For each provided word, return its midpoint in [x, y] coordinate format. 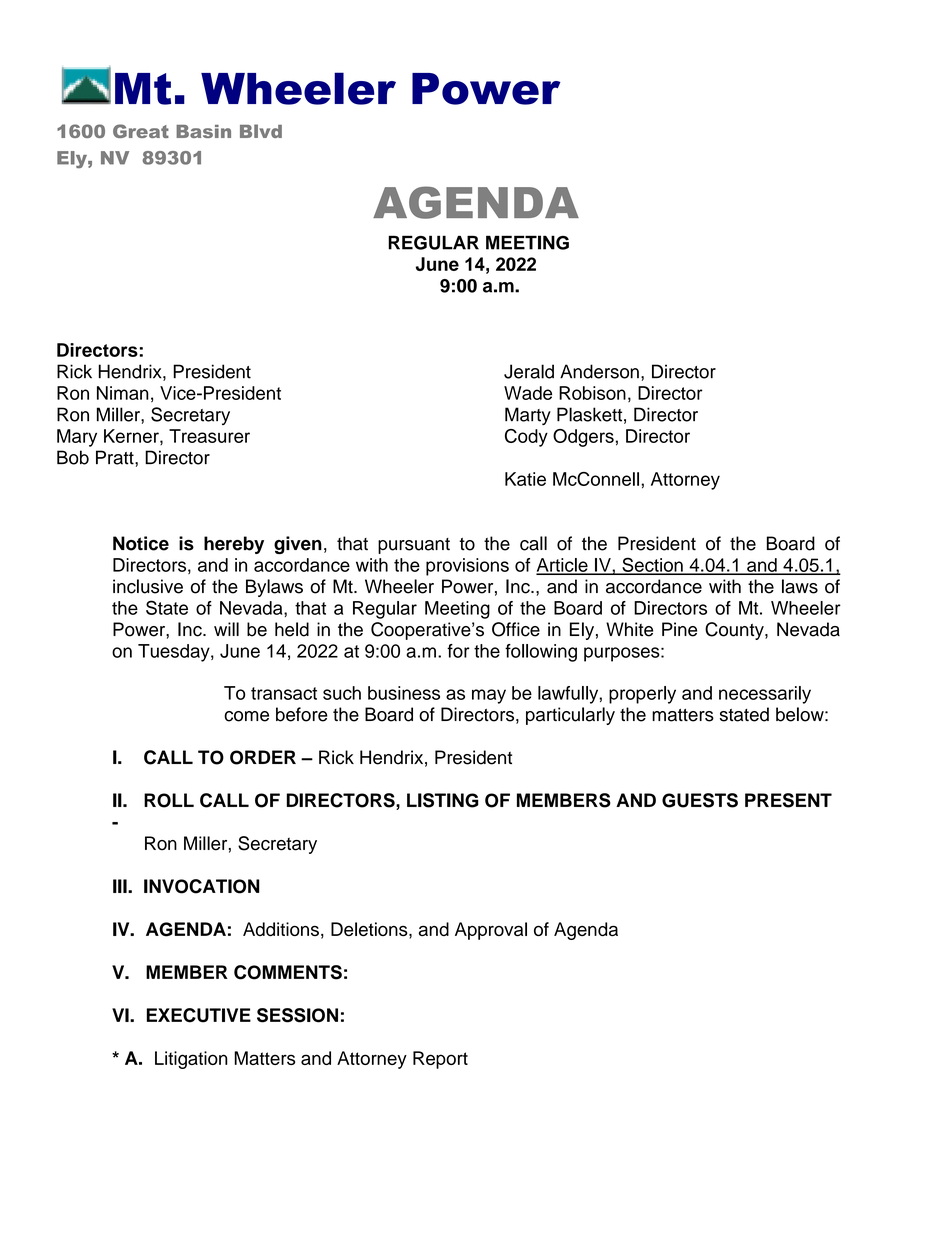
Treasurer [209, 436]
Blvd [261, 131]
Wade [528, 393]
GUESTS [700, 800]
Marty [528, 416]
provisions [467, 567]
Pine [679, 629]
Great [141, 131]
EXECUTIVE [199, 1015]
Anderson [599, 371]
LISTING [443, 800]
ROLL [169, 800]
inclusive [148, 586]
